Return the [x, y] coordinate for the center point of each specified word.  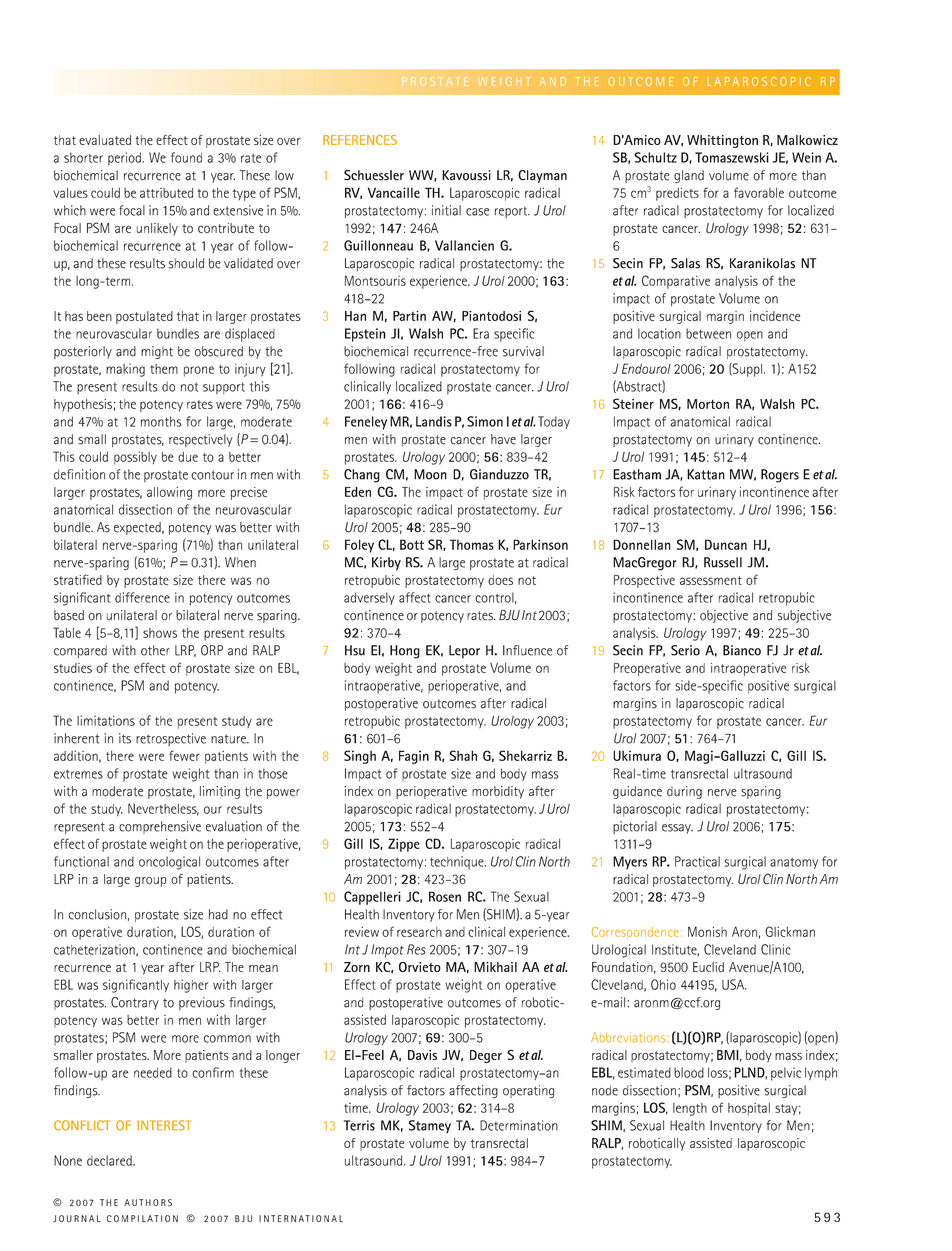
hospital [749, 1109]
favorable [759, 192]
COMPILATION [142, 1218]
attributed [166, 193]
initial [446, 210]
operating [528, 1091]
